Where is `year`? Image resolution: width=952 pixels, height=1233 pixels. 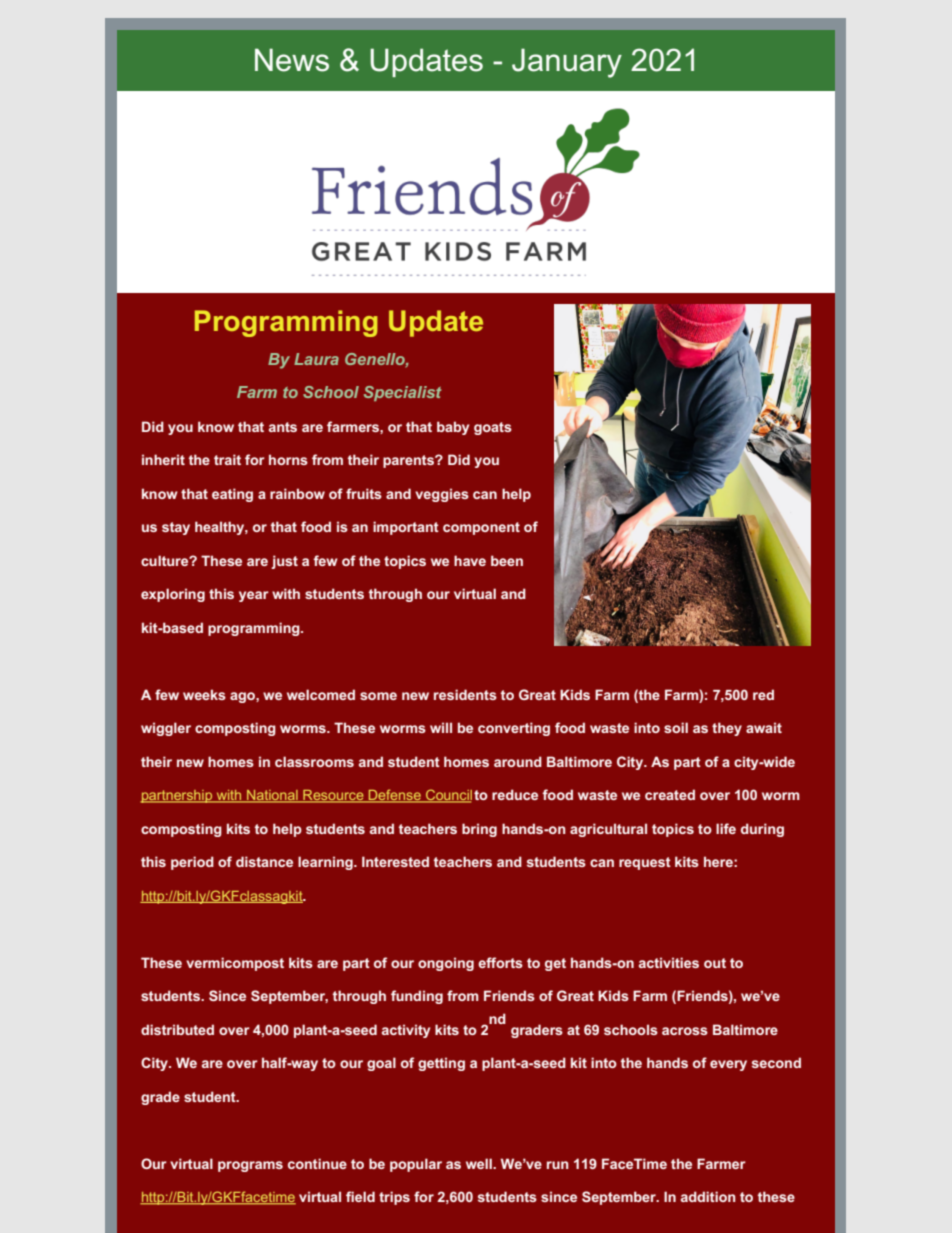 year is located at coordinates (254, 596).
